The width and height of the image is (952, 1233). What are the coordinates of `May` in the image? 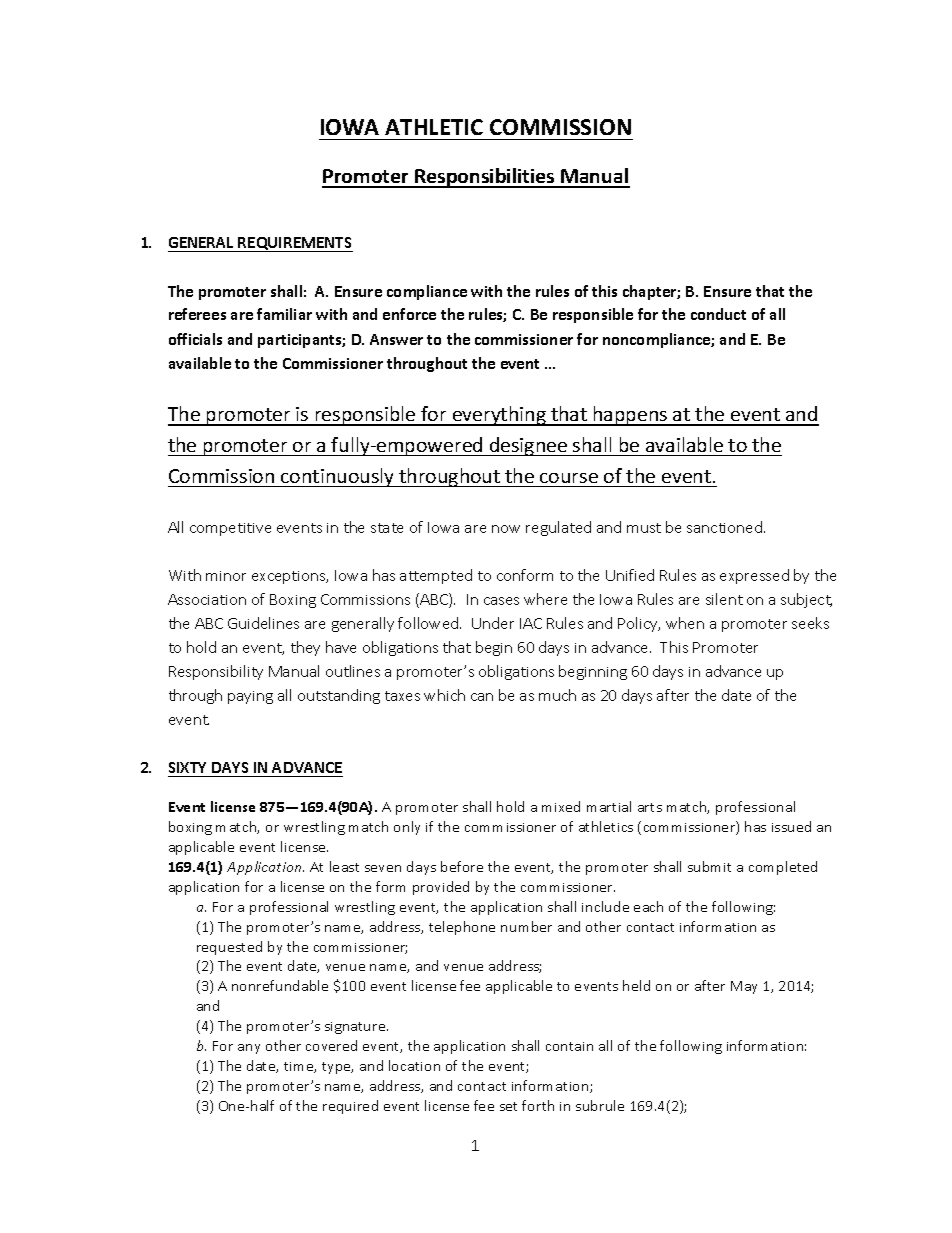 It's located at (744, 987).
